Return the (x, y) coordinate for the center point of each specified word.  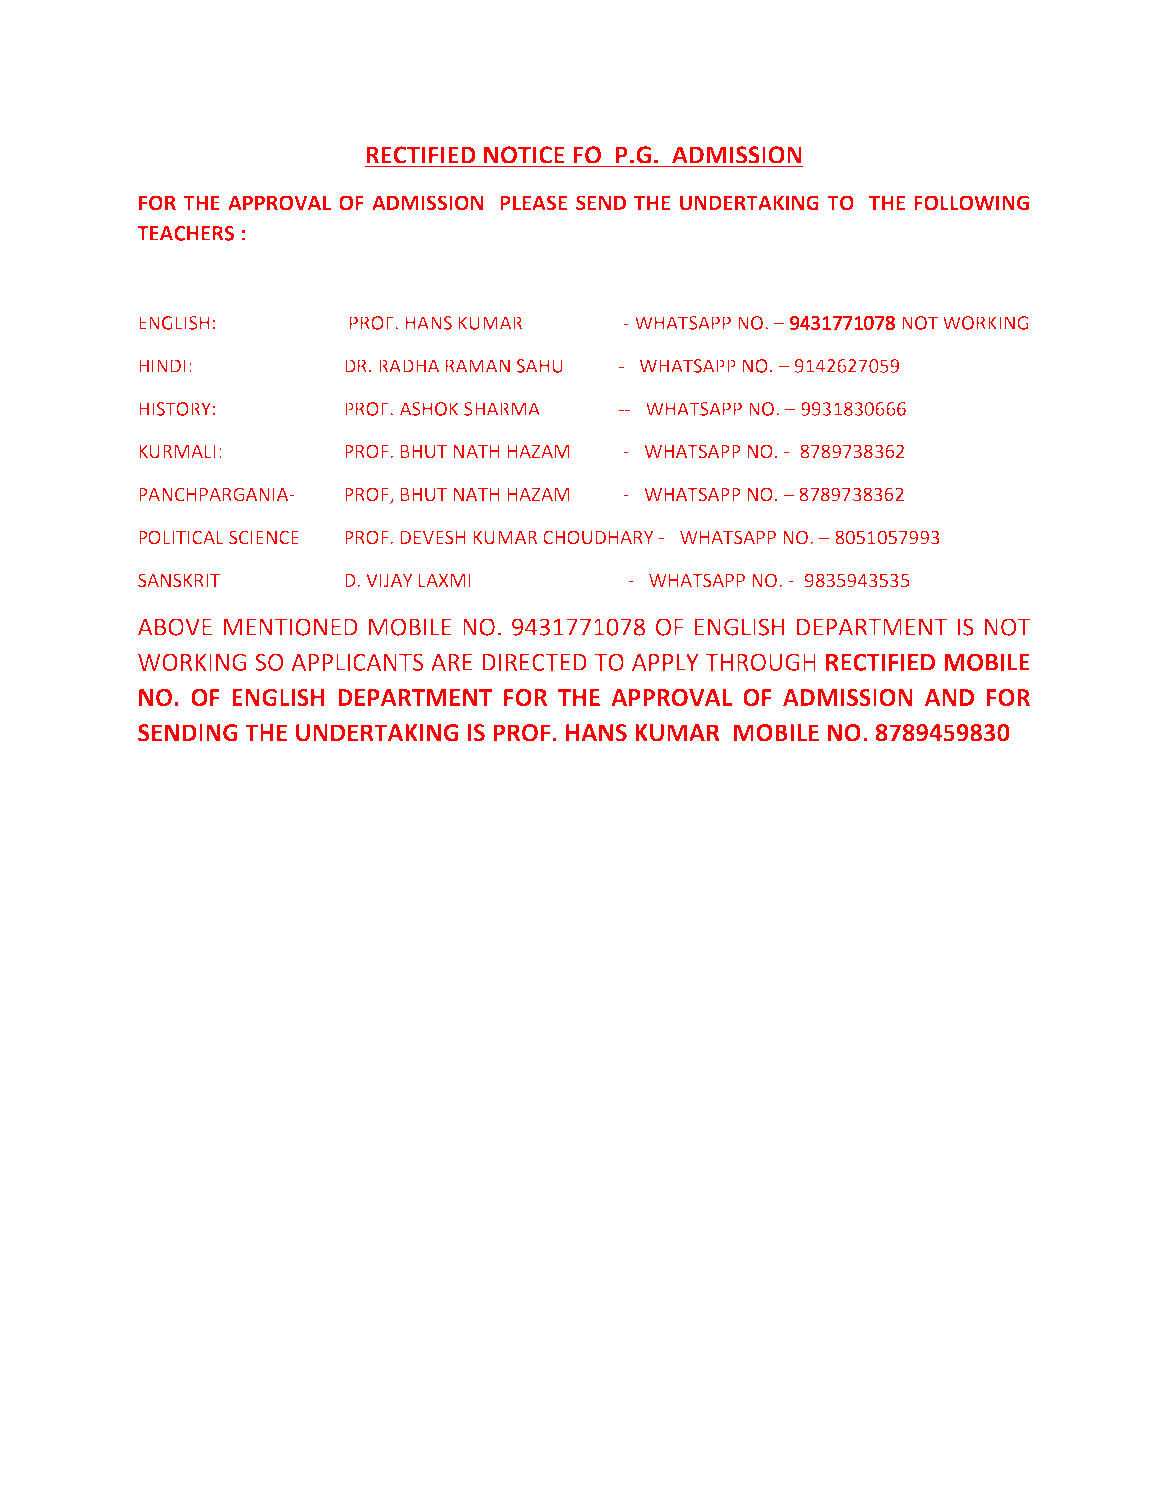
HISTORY (175, 409)
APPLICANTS (357, 662)
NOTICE (524, 154)
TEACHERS (185, 233)
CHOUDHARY (598, 537)
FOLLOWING (971, 203)
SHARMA (502, 409)
